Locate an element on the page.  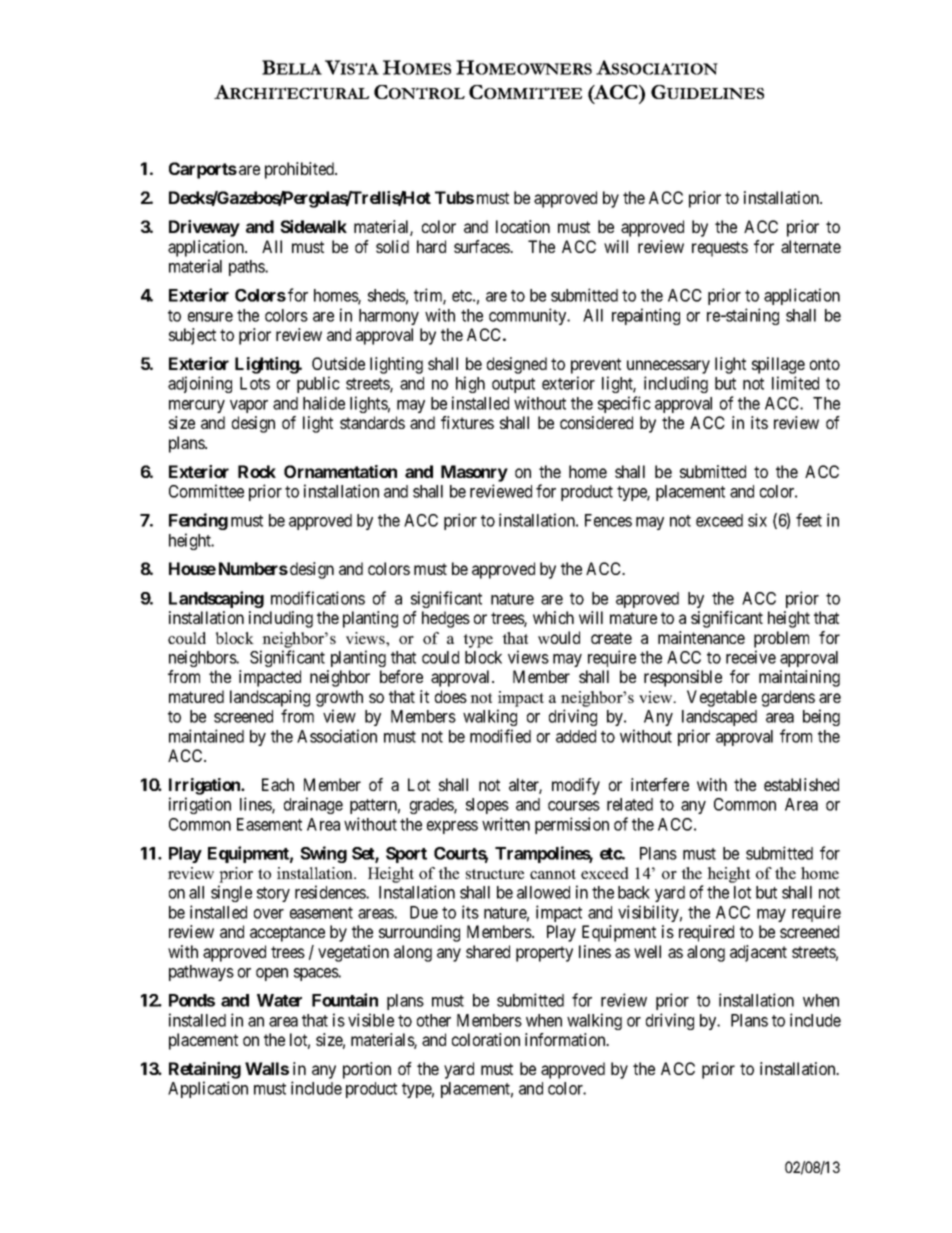
prohibited is located at coordinates (301, 170).
